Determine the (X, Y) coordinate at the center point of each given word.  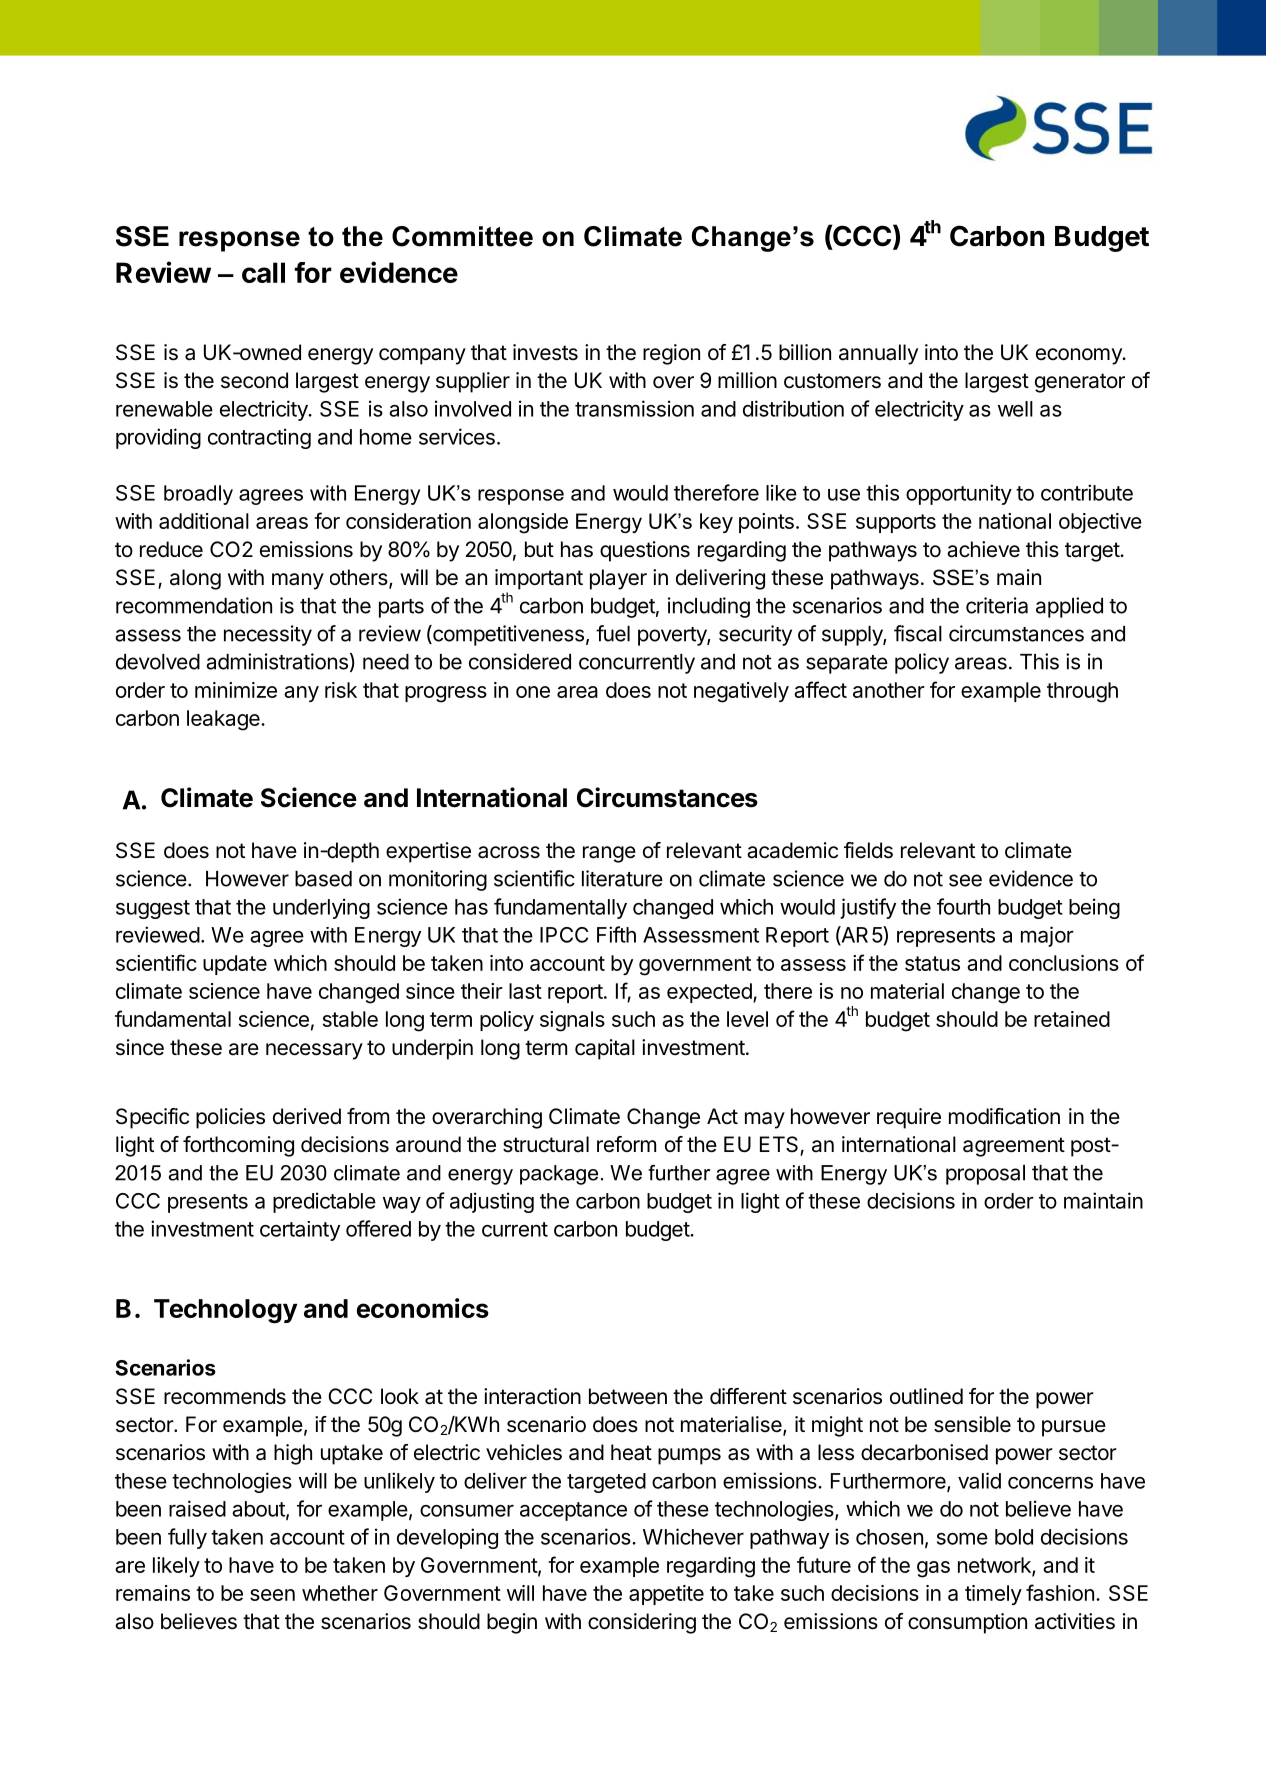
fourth (963, 906)
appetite (666, 1595)
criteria (997, 605)
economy (1080, 356)
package (559, 1175)
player (618, 579)
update (235, 965)
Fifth (616, 934)
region (671, 354)
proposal (985, 1175)
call (263, 272)
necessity (268, 635)
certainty (300, 1231)
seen (272, 1595)
